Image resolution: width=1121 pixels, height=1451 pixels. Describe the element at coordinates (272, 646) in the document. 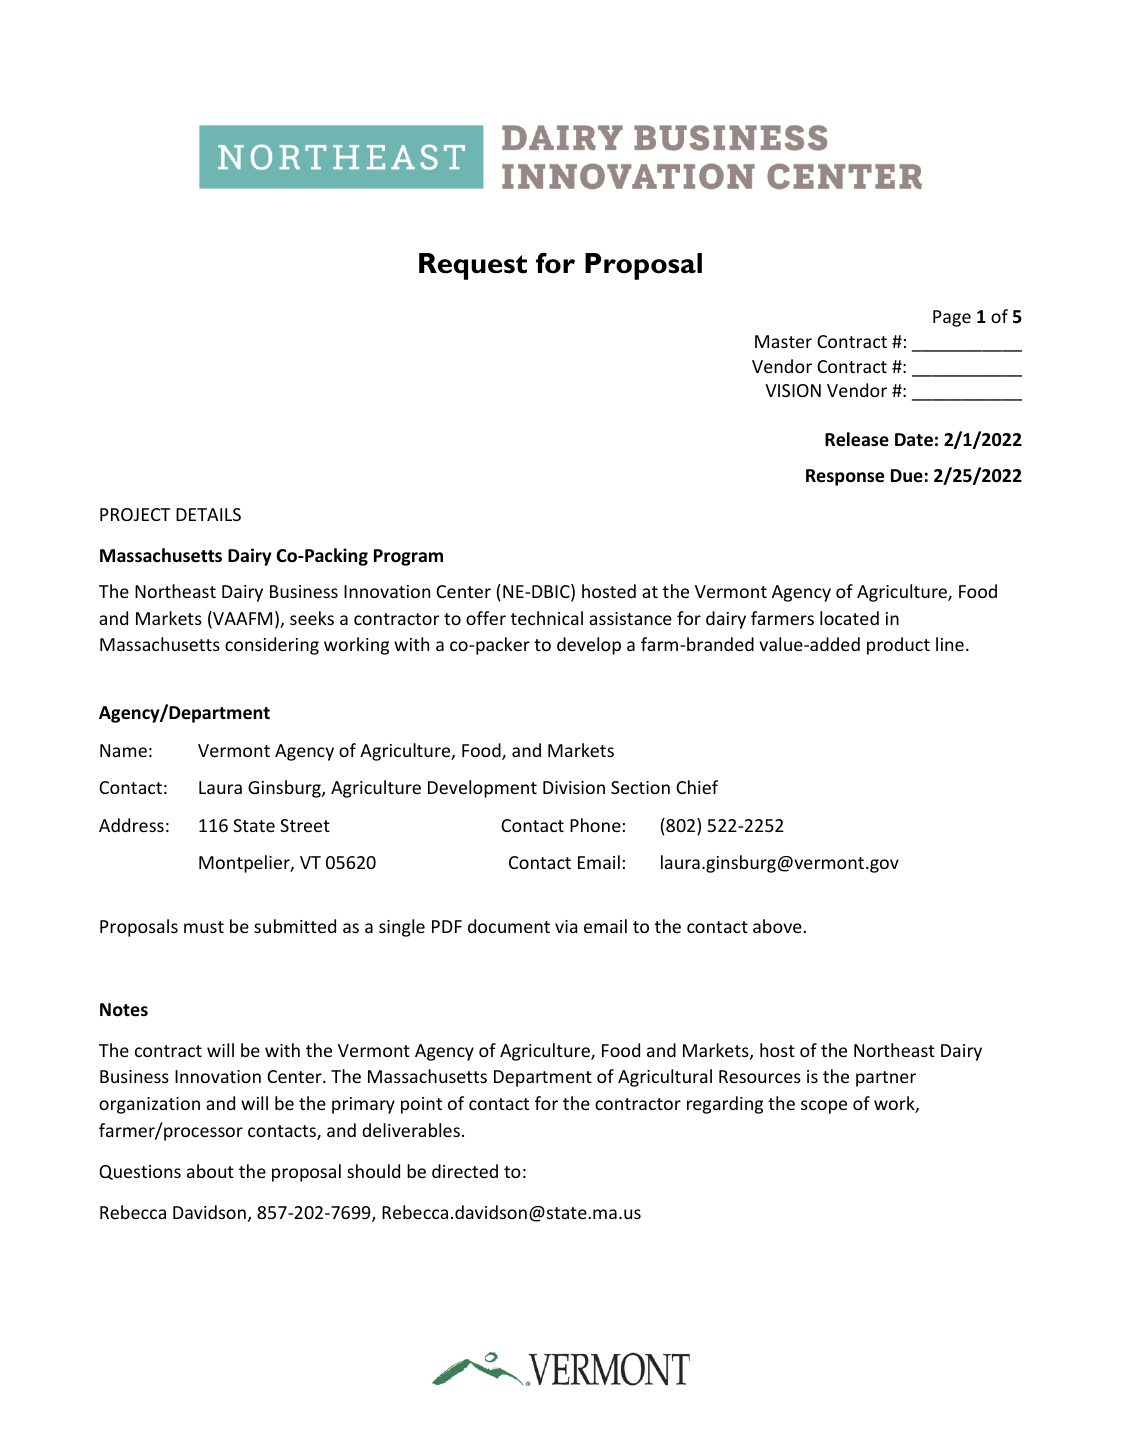

I see `considering` at that location.
